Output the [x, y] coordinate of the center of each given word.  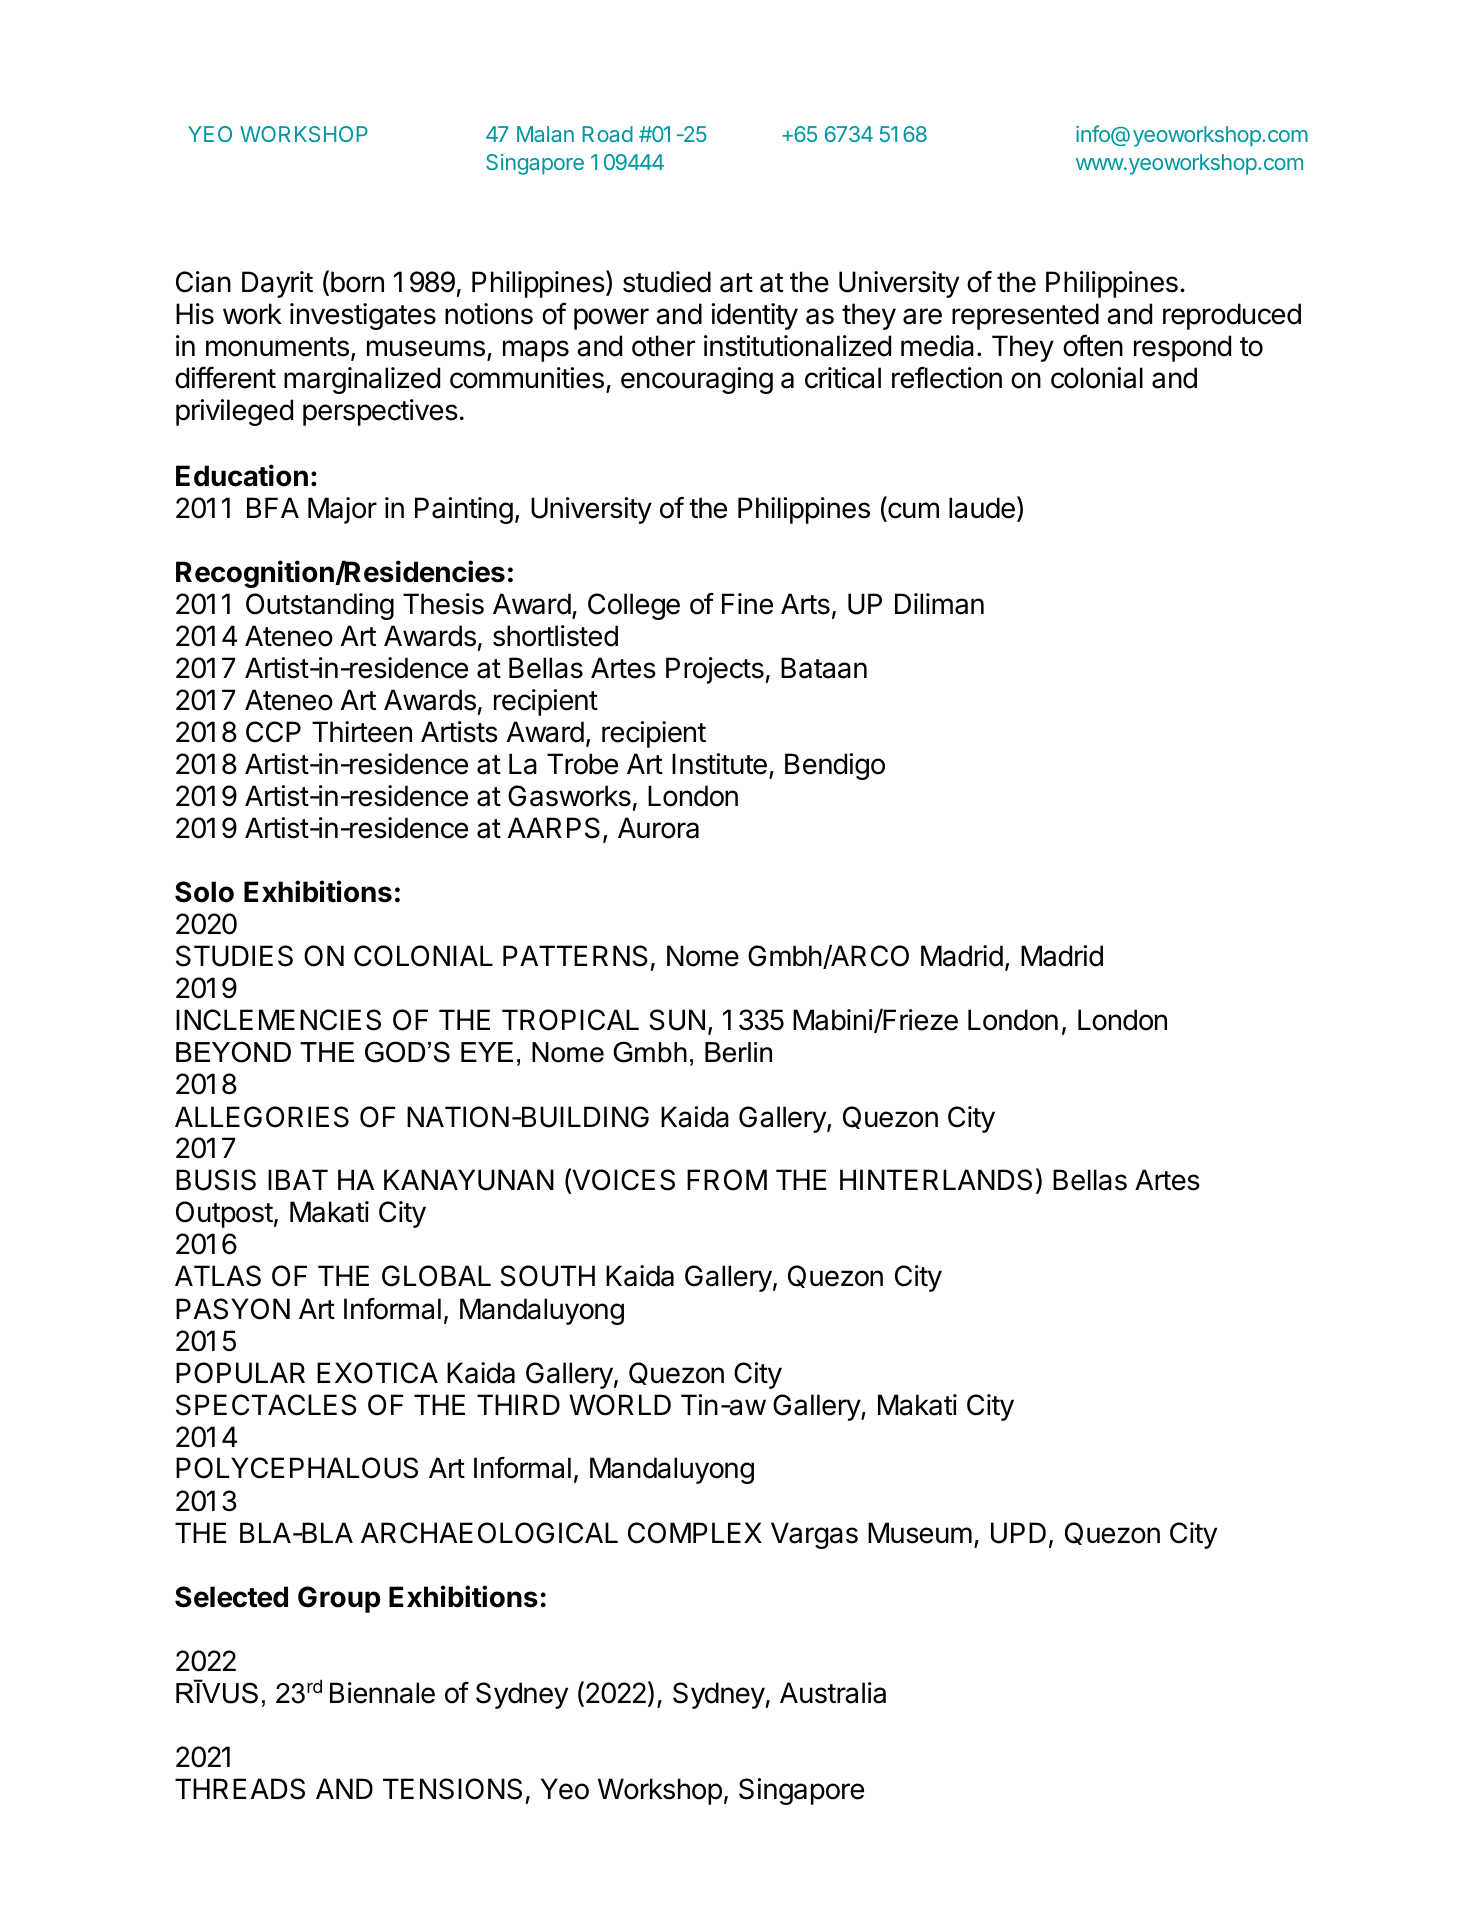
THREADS [240, 1789]
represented [1025, 316]
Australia [833, 1693]
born [357, 282]
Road [607, 134]
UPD [1018, 1533]
